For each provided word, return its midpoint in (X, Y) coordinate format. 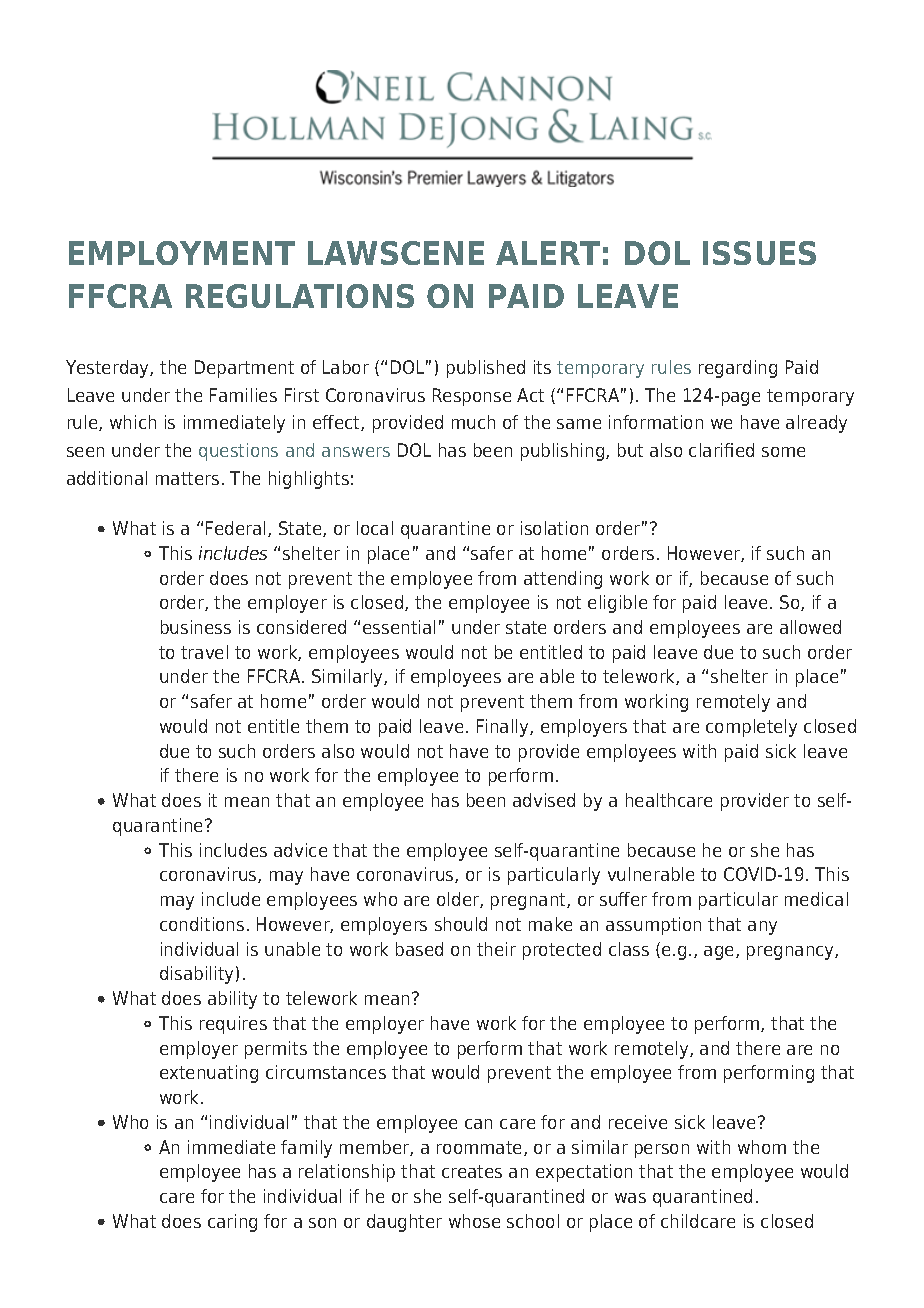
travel (204, 652)
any (762, 928)
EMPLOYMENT (182, 253)
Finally (504, 728)
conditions (202, 924)
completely (751, 728)
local (375, 528)
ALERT (548, 253)
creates (472, 1171)
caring (232, 1223)
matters (187, 478)
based (419, 949)
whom (762, 1147)
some (783, 452)
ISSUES (759, 253)
